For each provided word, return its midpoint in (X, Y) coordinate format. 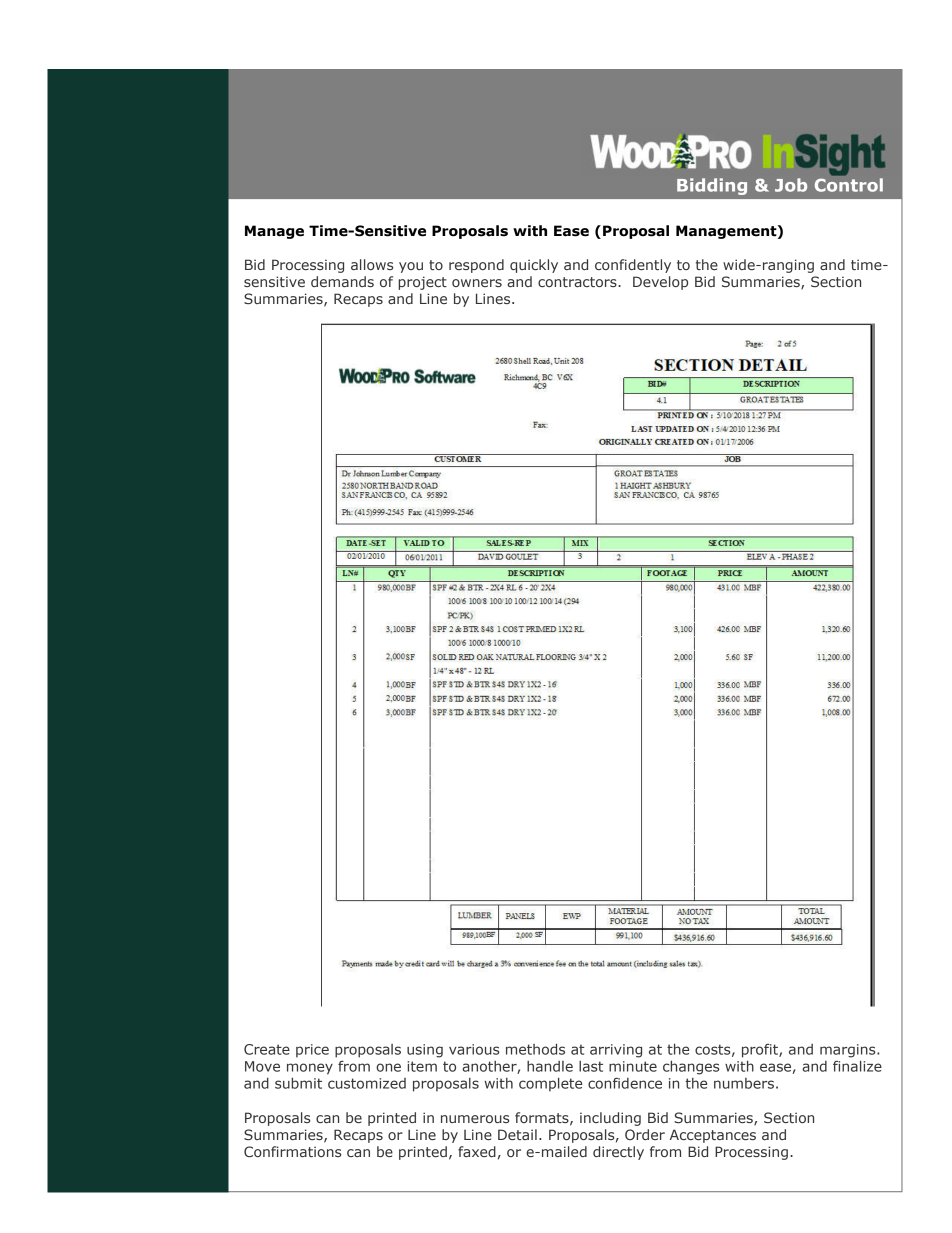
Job (791, 185)
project (422, 283)
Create (267, 1049)
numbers (744, 1083)
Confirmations (292, 1151)
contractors (578, 282)
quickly (534, 266)
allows (372, 264)
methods (535, 1049)
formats (543, 1118)
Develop (660, 283)
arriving (616, 1051)
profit (761, 1051)
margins (849, 1051)
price (312, 1051)
